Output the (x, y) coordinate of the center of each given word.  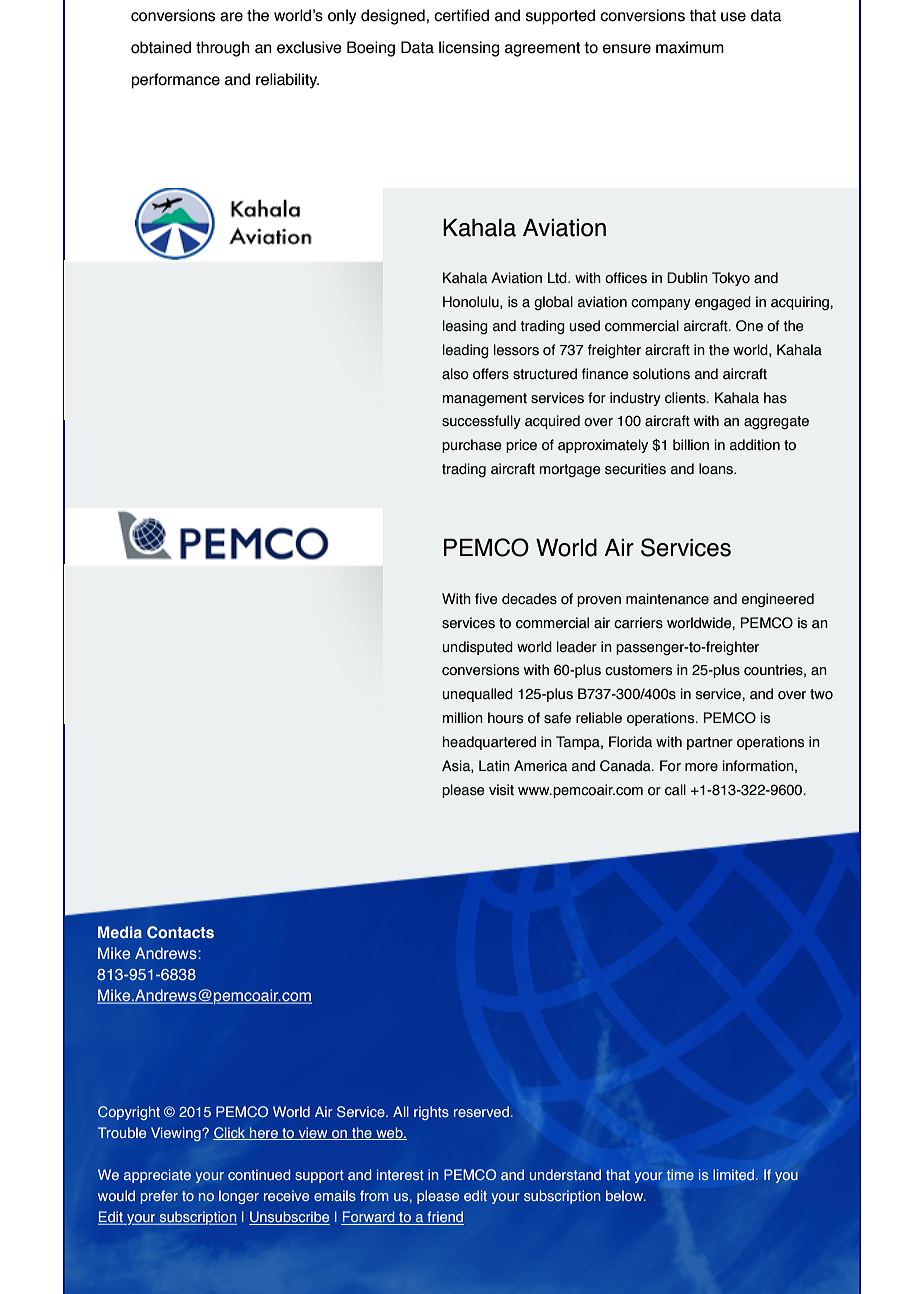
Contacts (180, 932)
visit (501, 790)
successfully (481, 422)
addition (755, 445)
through (223, 49)
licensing (469, 49)
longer (239, 1197)
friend (444, 1218)
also (455, 374)
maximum (690, 47)
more (701, 767)
